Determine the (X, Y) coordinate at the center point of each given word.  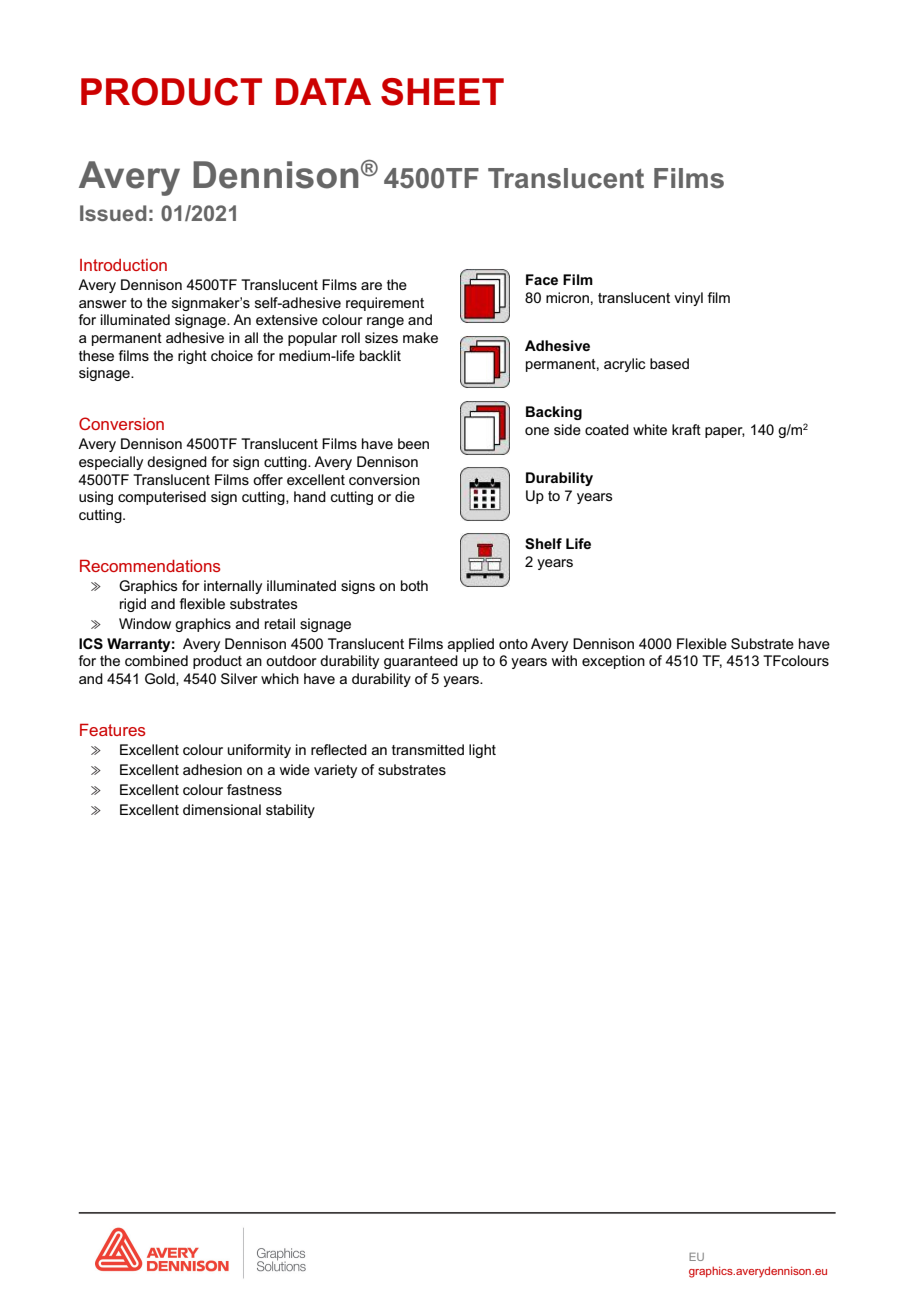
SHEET (442, 92)
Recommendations (150, 565)
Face (542, 279)
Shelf (543, 543)
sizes (381, 337)
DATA (323, 91)
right (192, 357)
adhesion (212, 769)
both (414, 585)
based (669, 363)
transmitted (428, 749)
